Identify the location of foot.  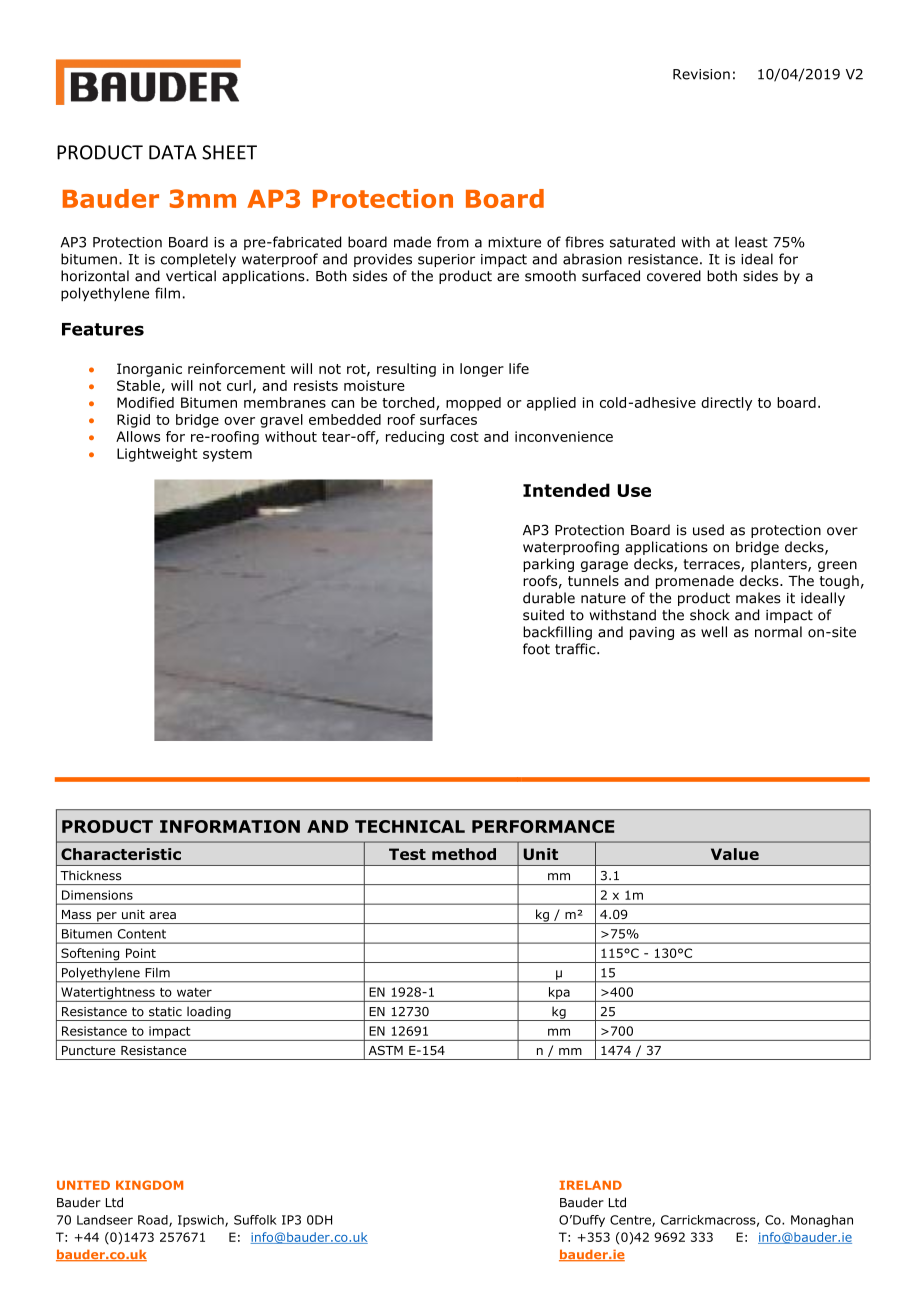
(536, 649).
